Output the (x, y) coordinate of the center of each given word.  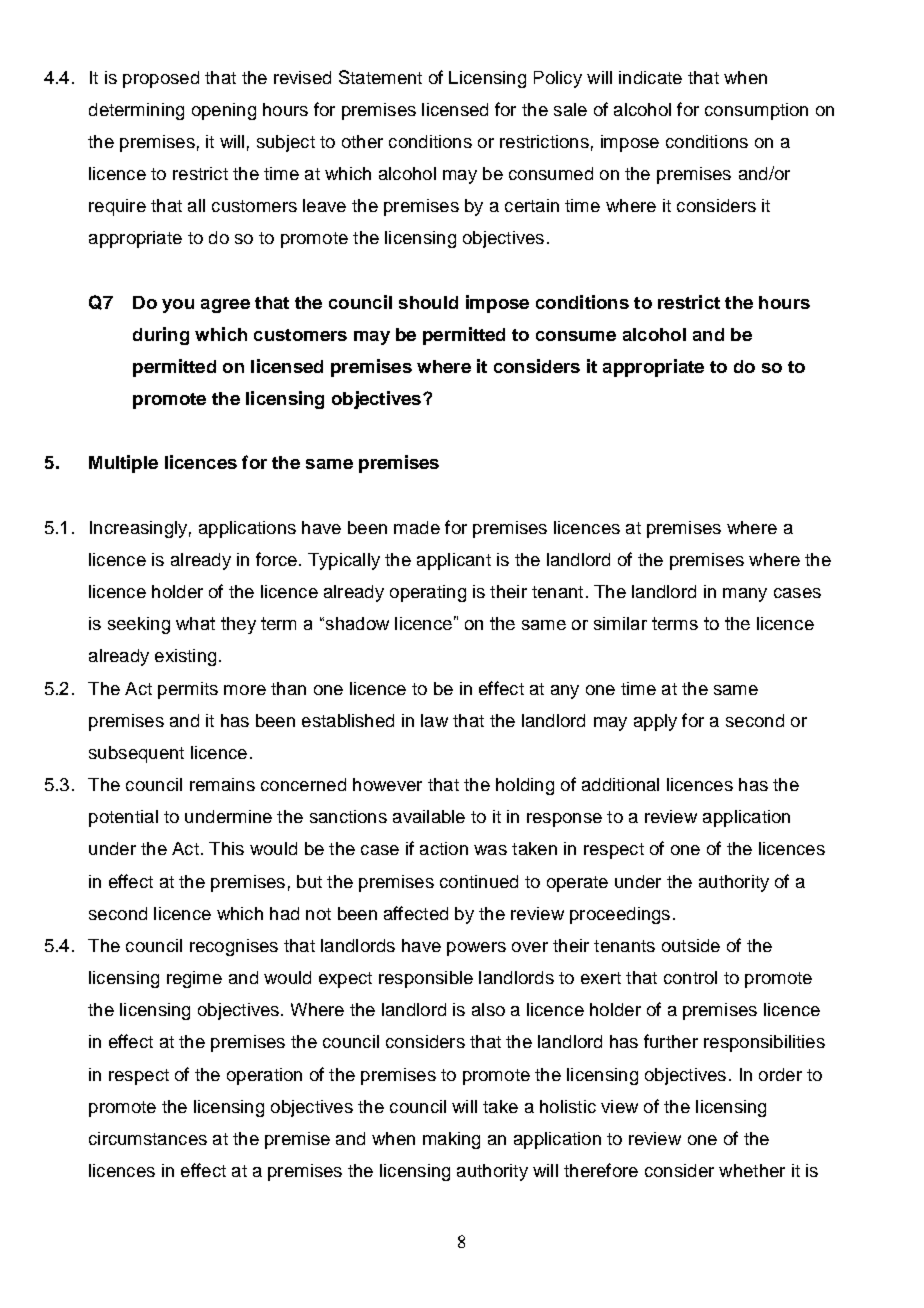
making (451, 1140)
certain (532, 205)
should (428, 302)
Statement (380, 77)
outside (691, 945)
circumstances (148, 1138)
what (195, 623)
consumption (756, 111)
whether (752, 1170)
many (745, 595)
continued (479, 881)
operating (428, 593)
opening (224, 111)
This (226, 848)
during (161, 336)
